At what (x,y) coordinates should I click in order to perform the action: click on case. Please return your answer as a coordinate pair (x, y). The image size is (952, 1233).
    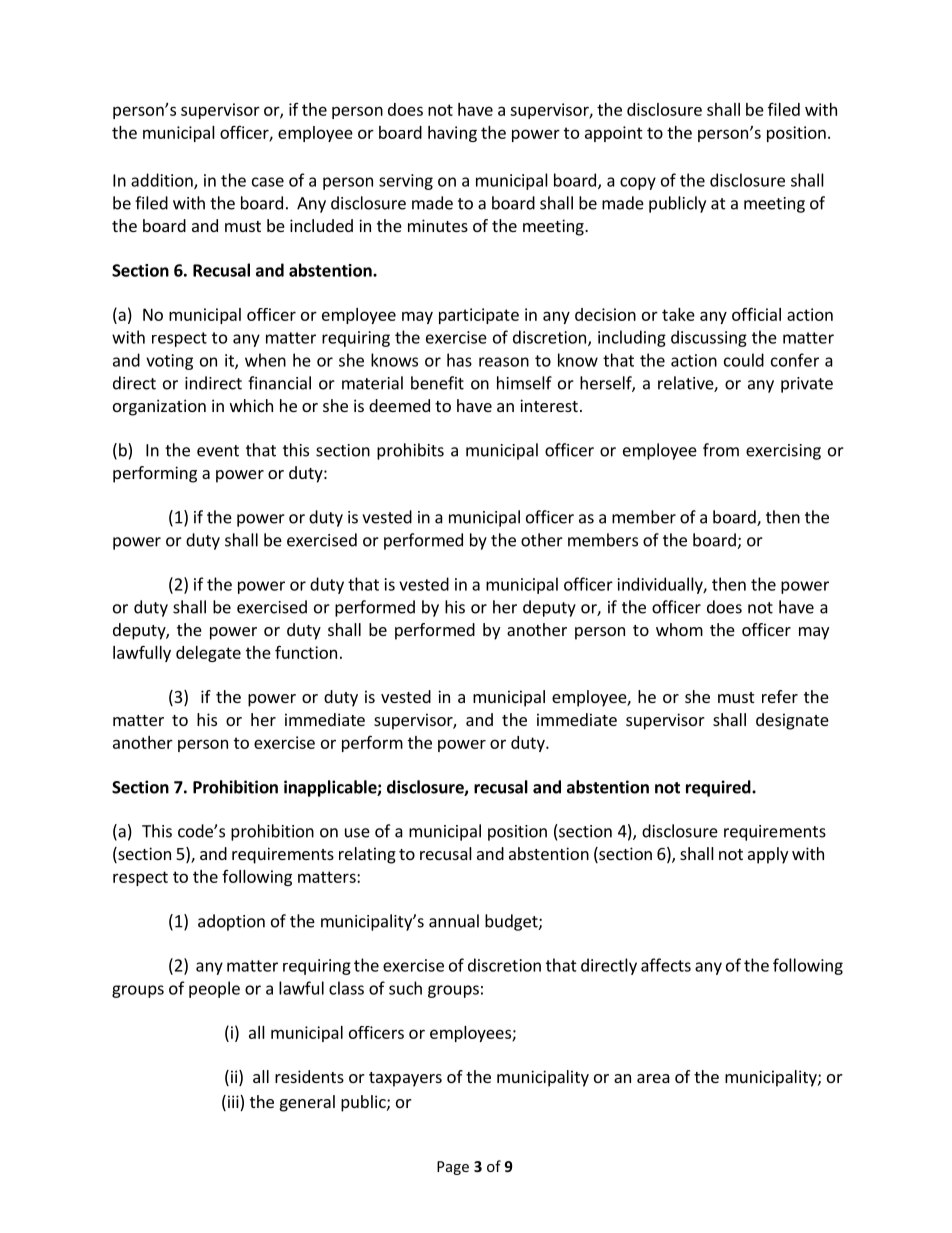
    Looking at the image, I should click on (268, 182).
